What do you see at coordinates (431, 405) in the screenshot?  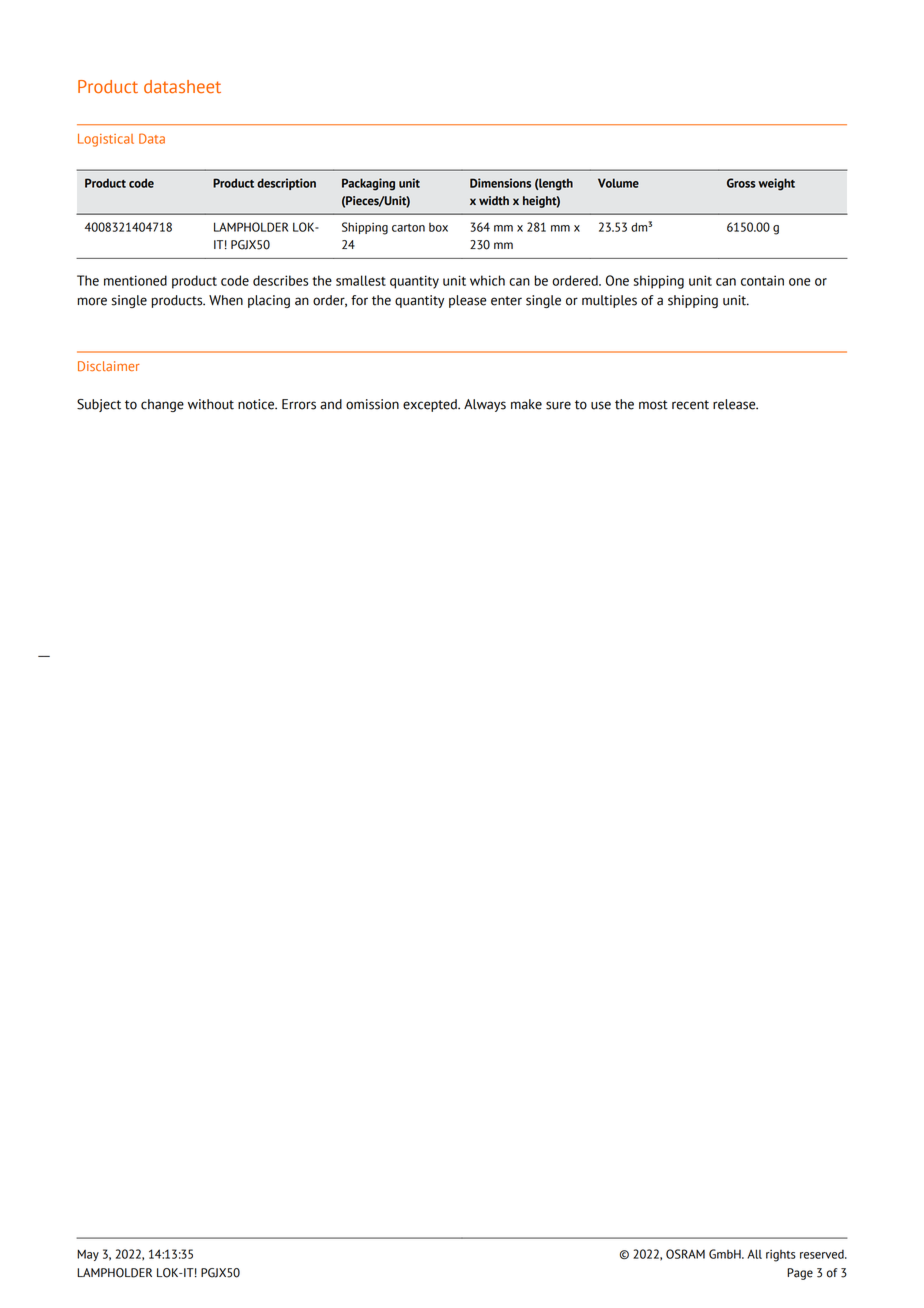 I see `excepted` at bounding box center [431, 405].
